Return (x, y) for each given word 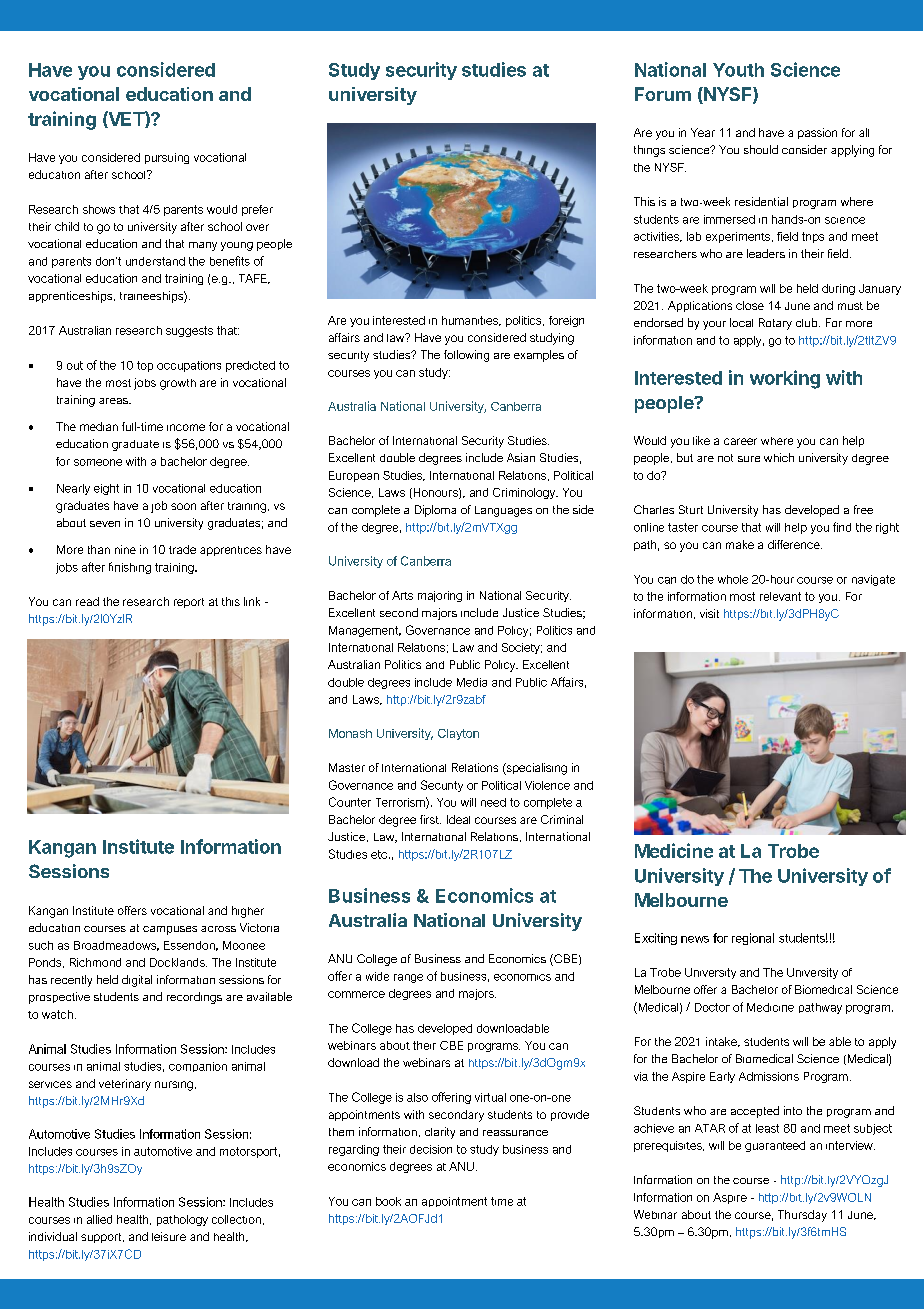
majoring (440, 596)
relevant (780, 596)
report (189, 603)
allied (99, 1219)
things (649, 151)
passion (817, 133)
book (388, 1201)
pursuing (167, 158)
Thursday (802, 1216)
